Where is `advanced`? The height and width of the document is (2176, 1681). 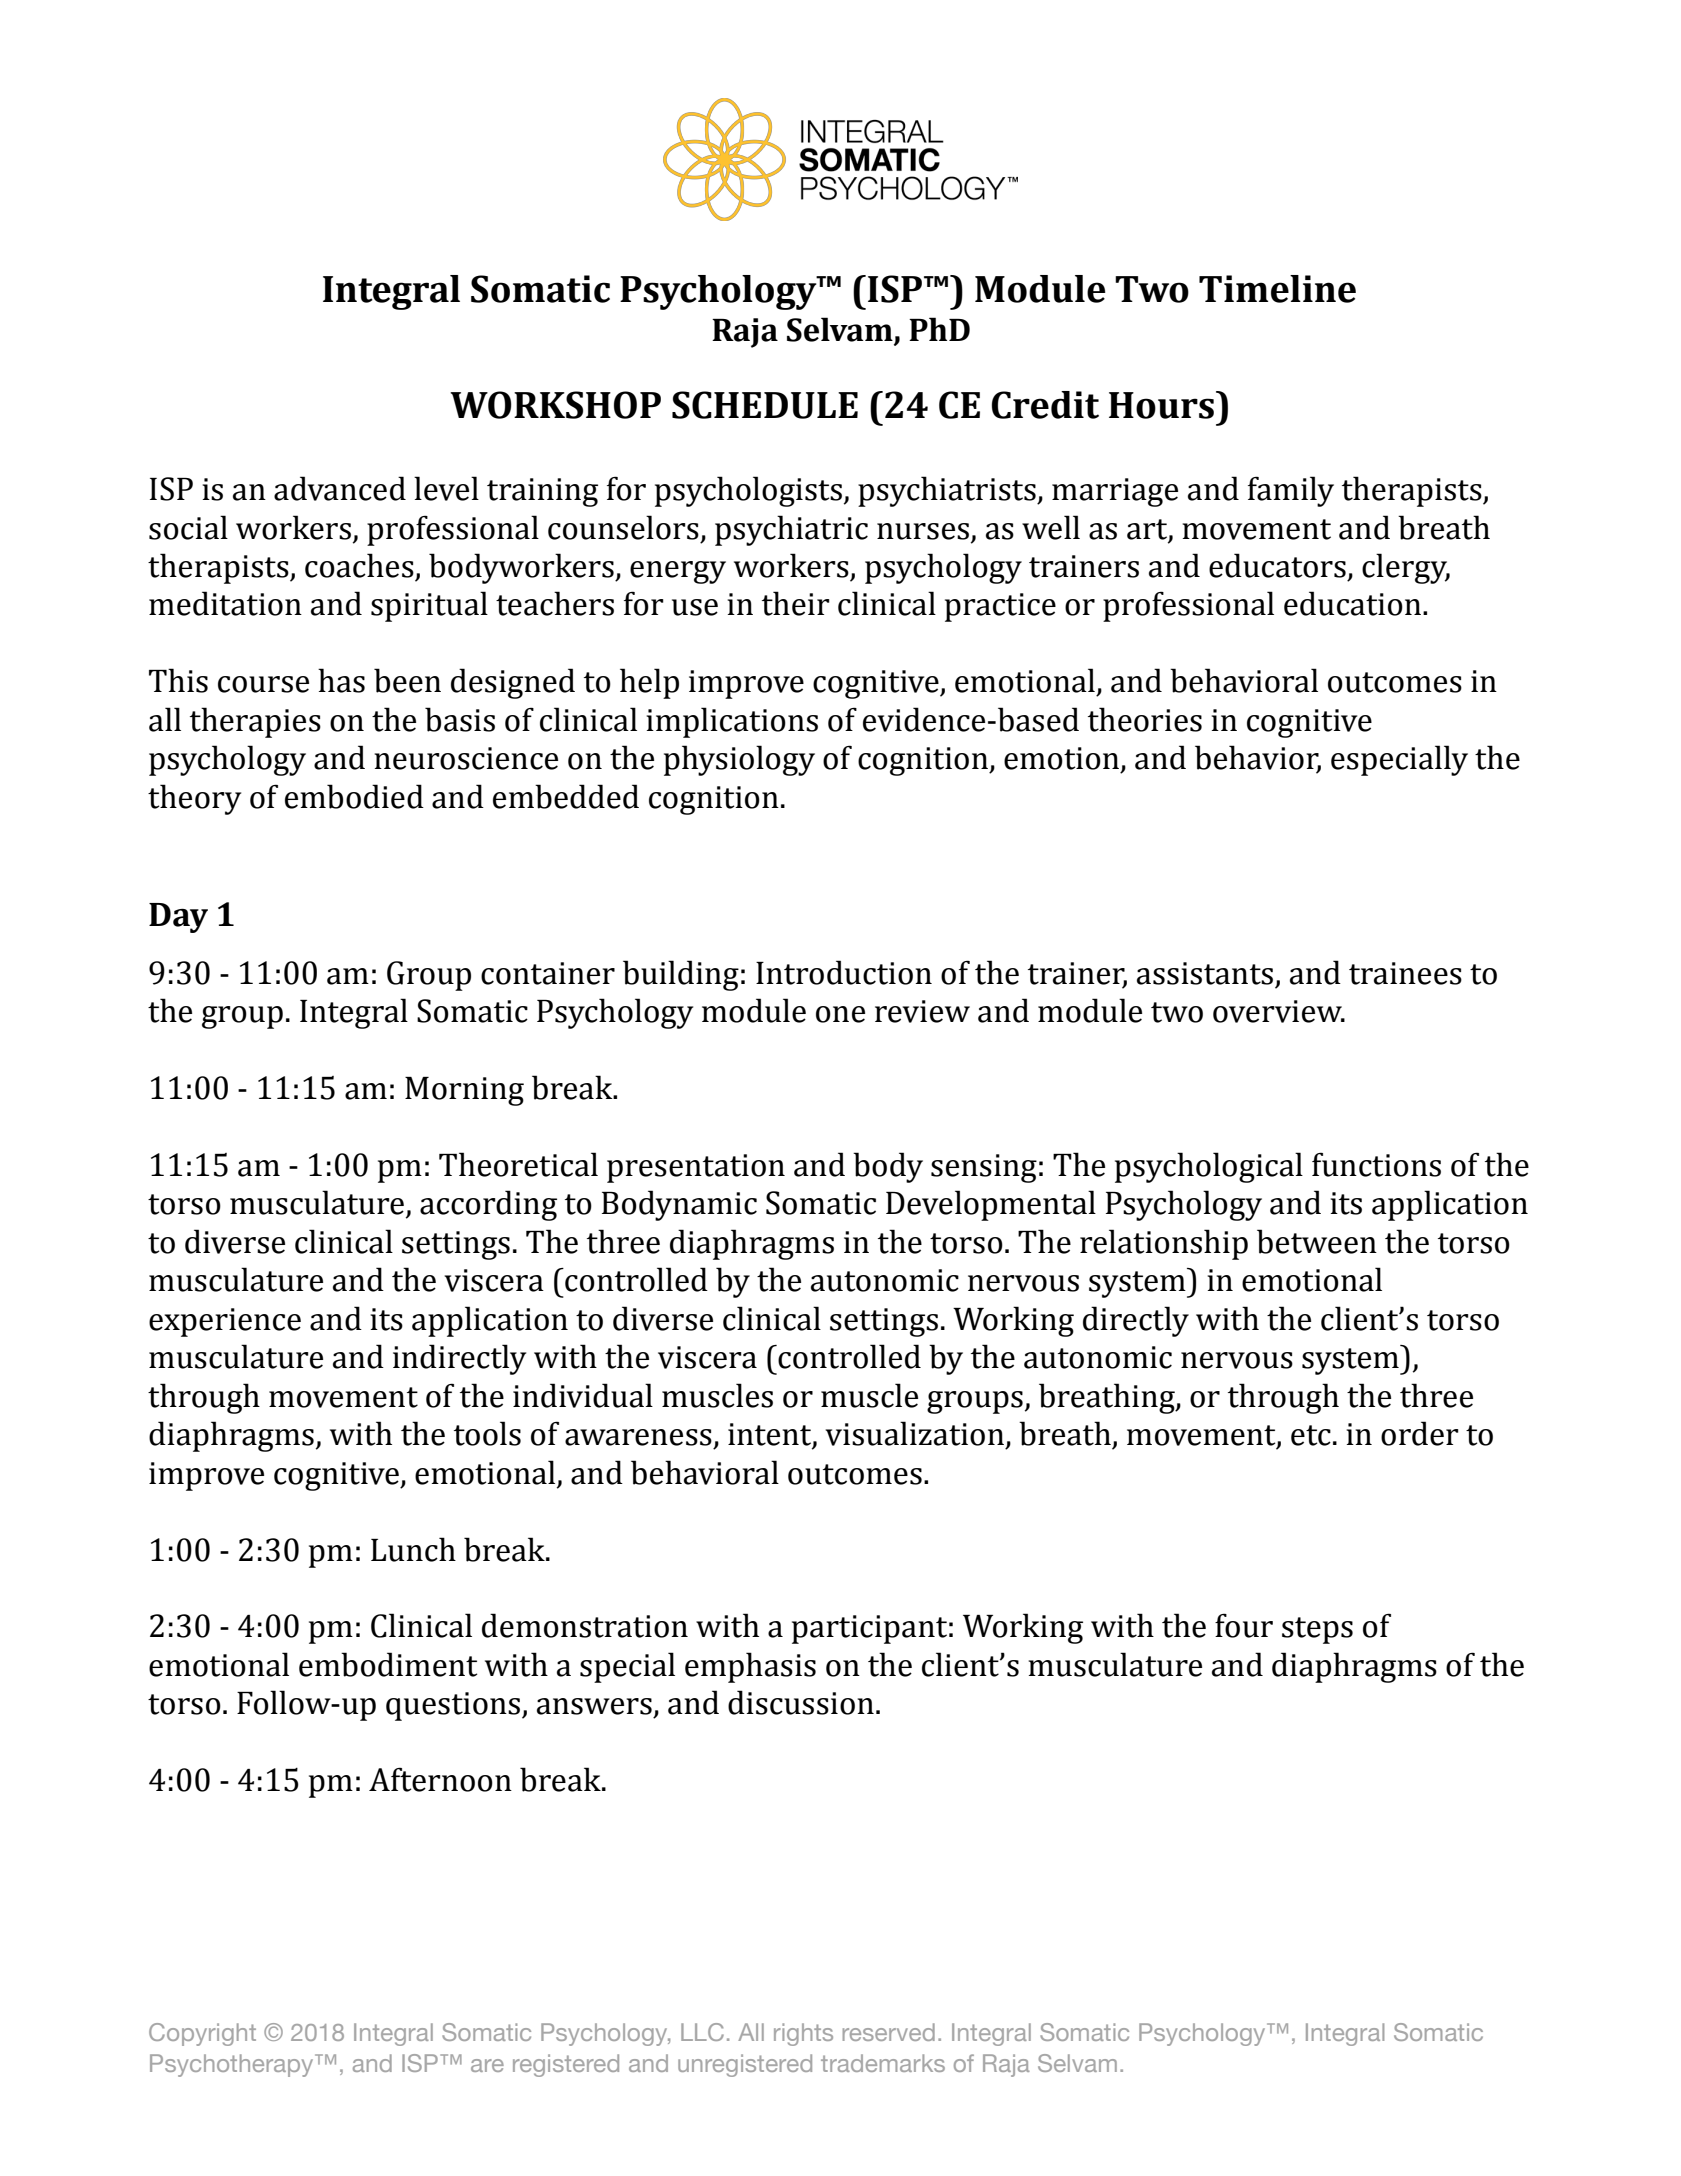 advanced is located at coordinates (340, 488).
